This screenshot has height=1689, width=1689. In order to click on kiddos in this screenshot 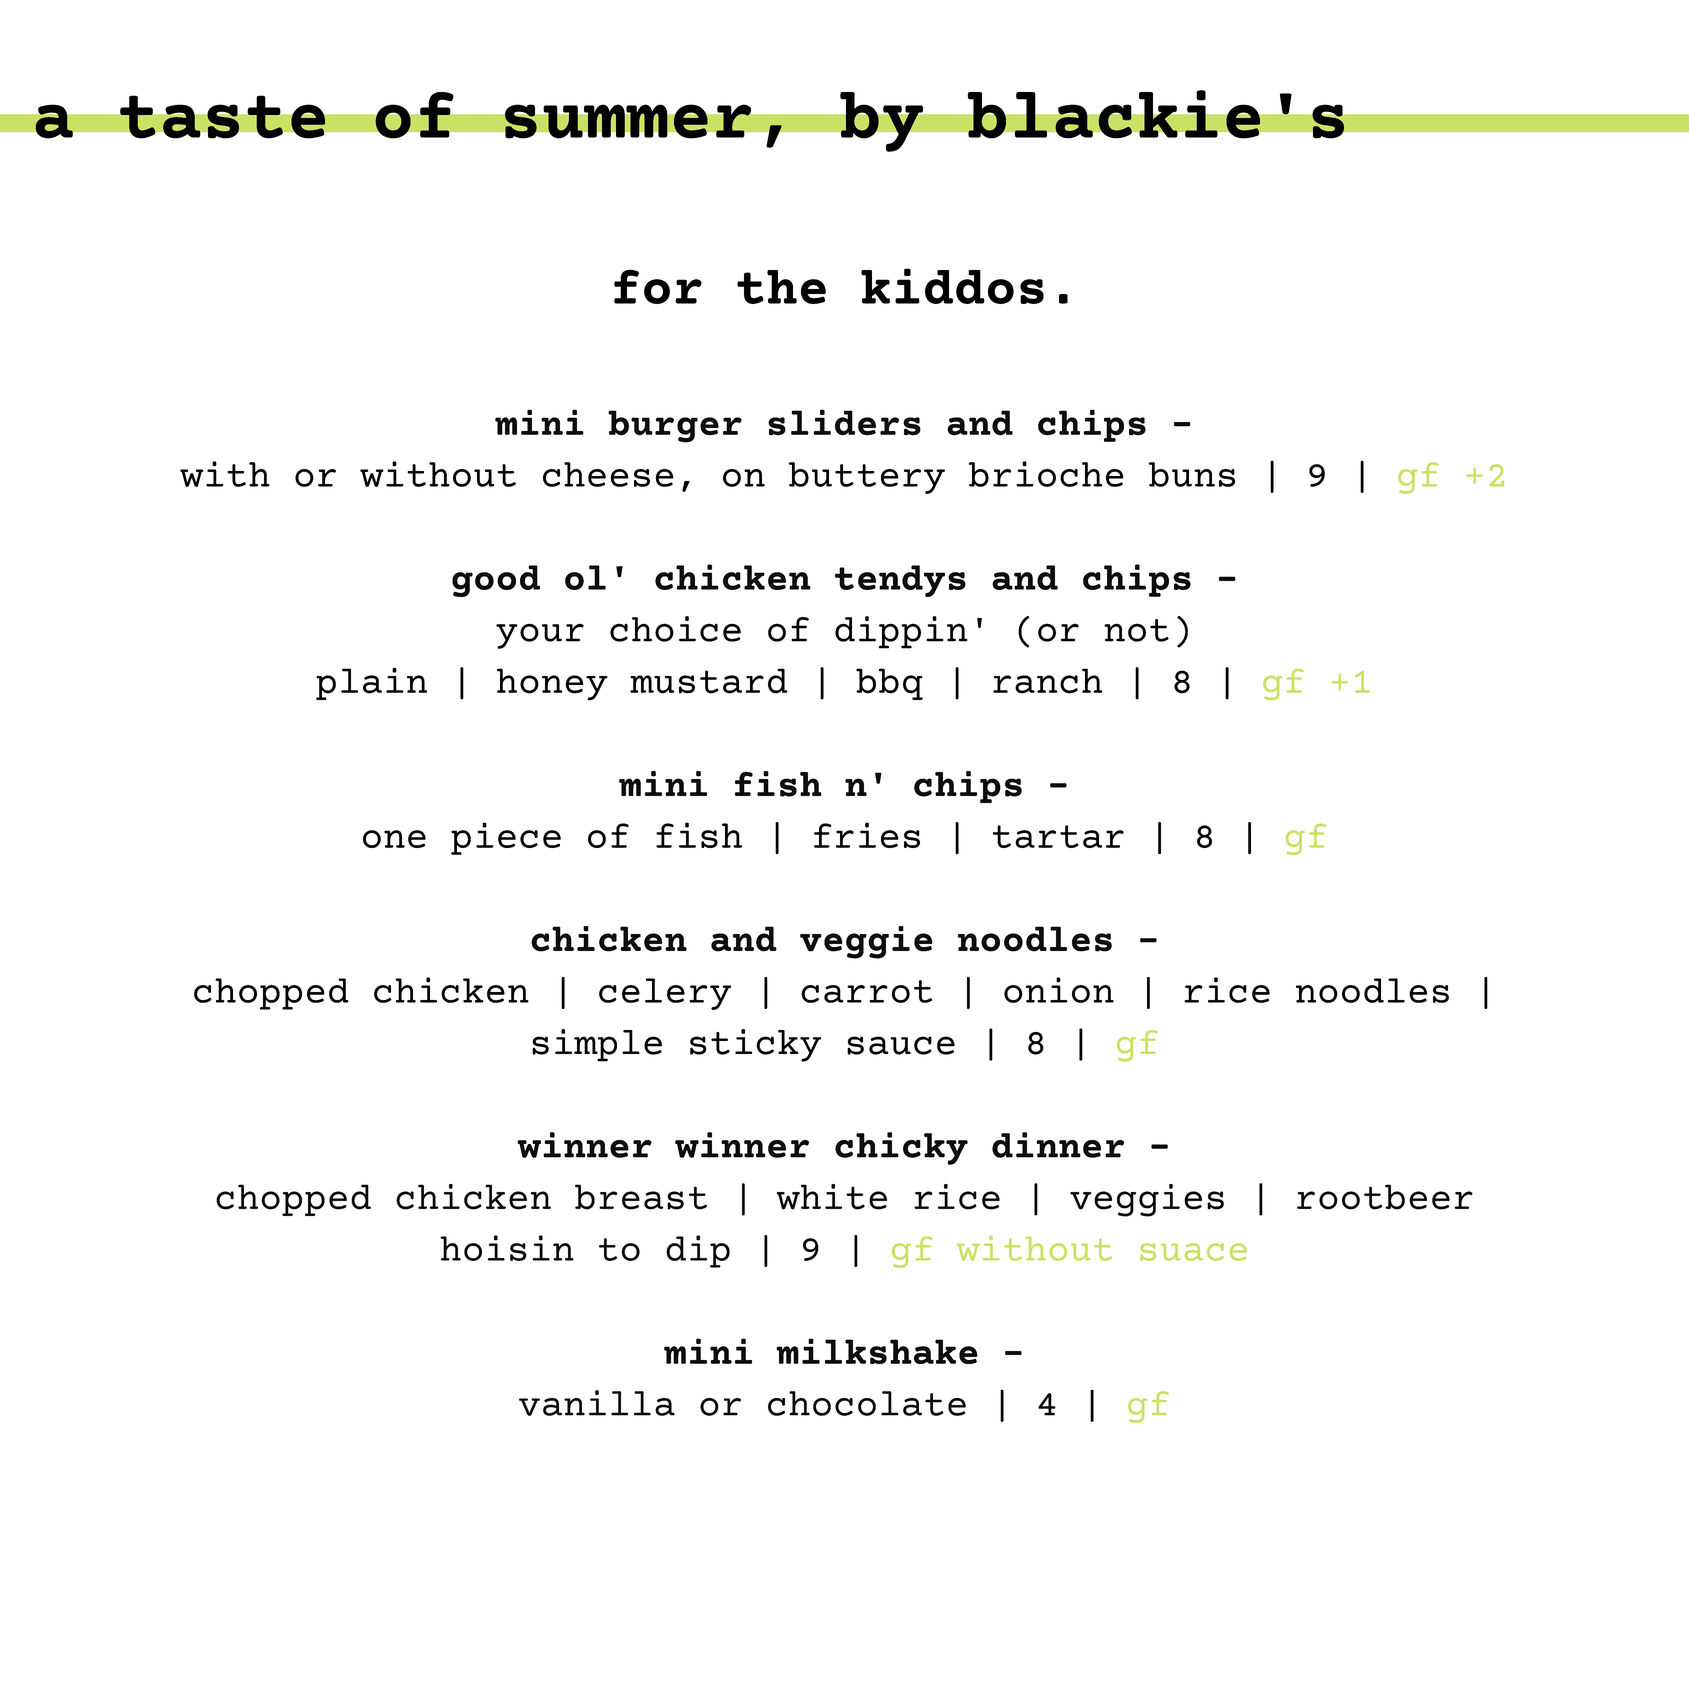, I will do `click(952, 286)`.
